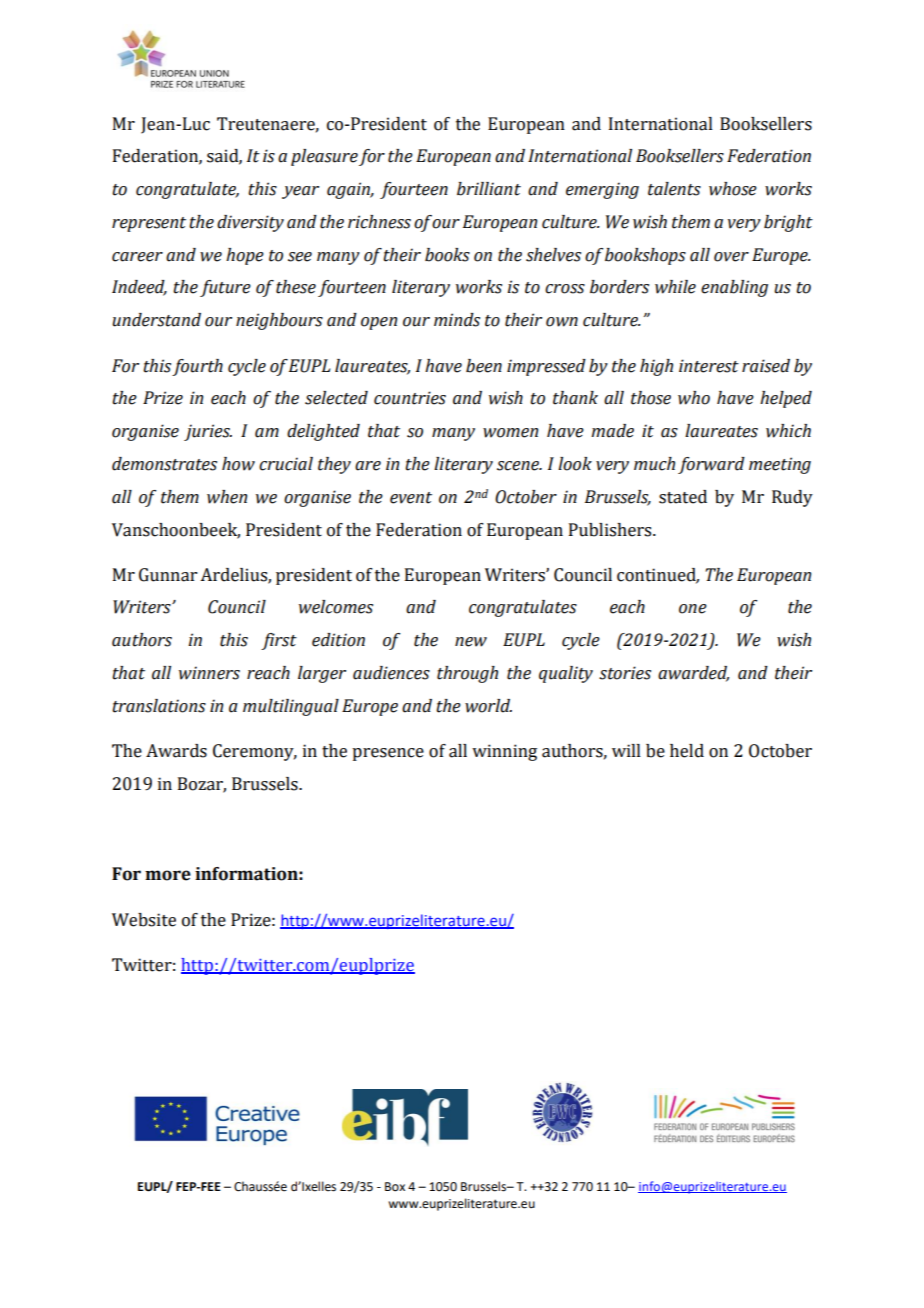 The width and height of the document is (924, 1308). Describe the element at coordinates (504, 752) in the document. I see `winning` at that location.
